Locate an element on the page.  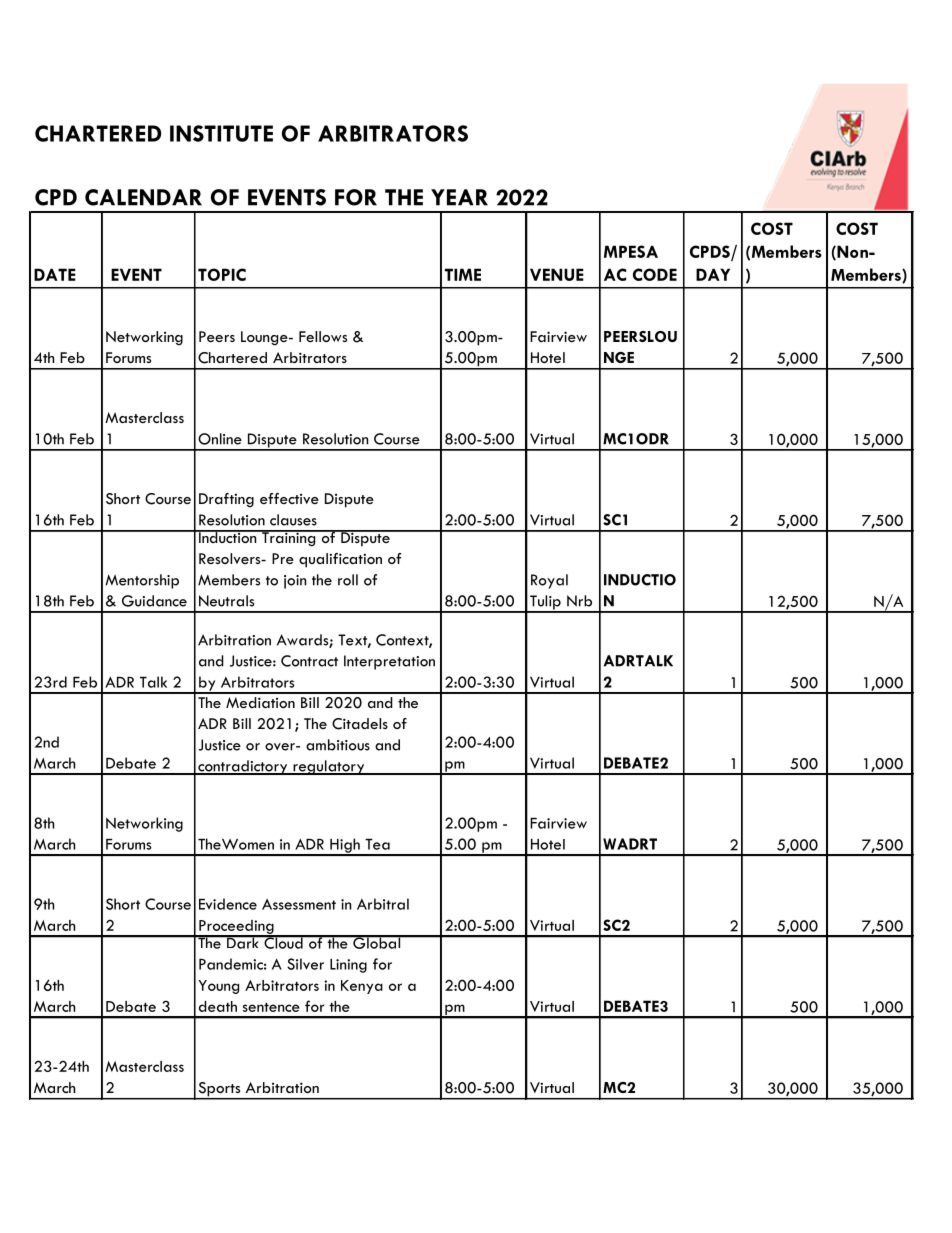
Guidance is located at coordinates (154, 601).
